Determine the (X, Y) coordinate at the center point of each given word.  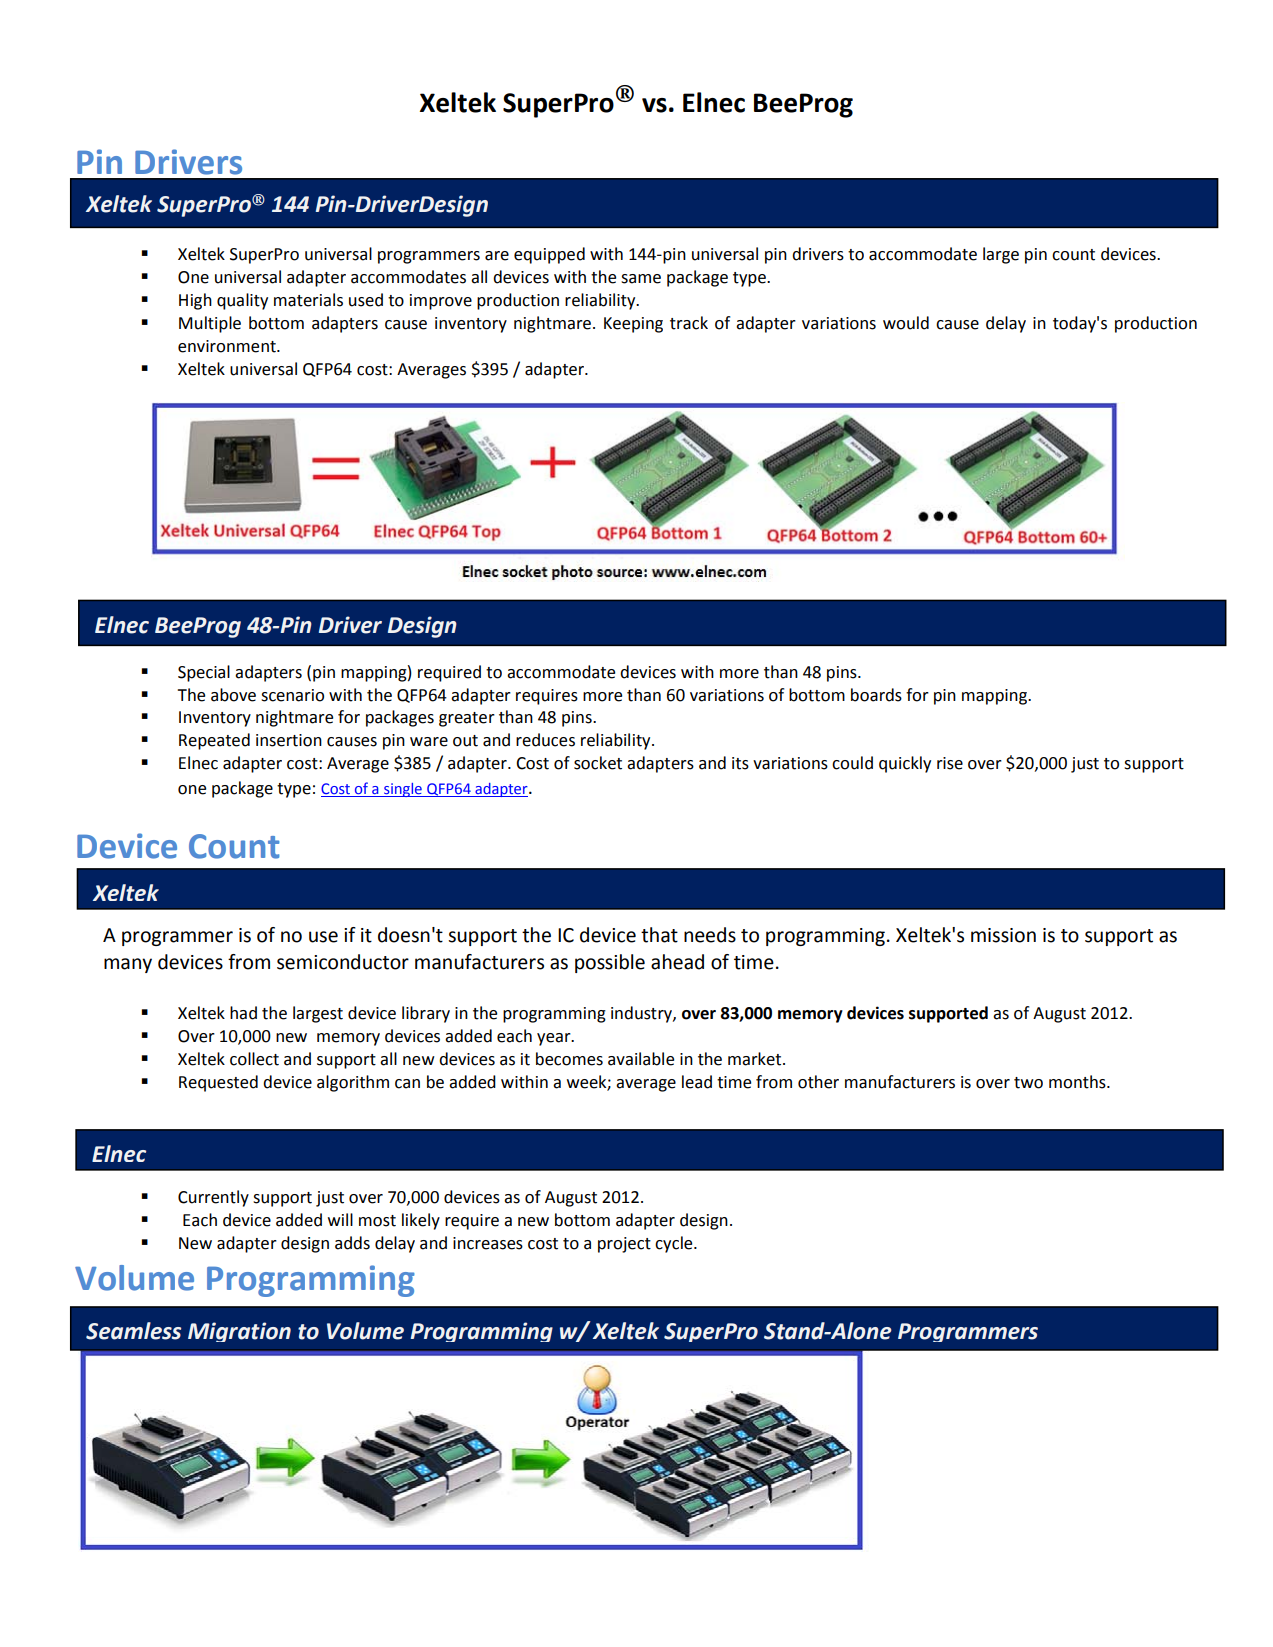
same (641, 279)
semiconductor (343, 962)
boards (876, 695)
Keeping (633, 325)
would (906, 323)
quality (242, 301)
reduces (545, 740)
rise (950, 763)
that (659, 935)
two (1028, 1083)
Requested (218, 1083)
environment (228, 346)
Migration (239, 1332)
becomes (569, 1059)
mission (1003, 935)
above (233, 695)
